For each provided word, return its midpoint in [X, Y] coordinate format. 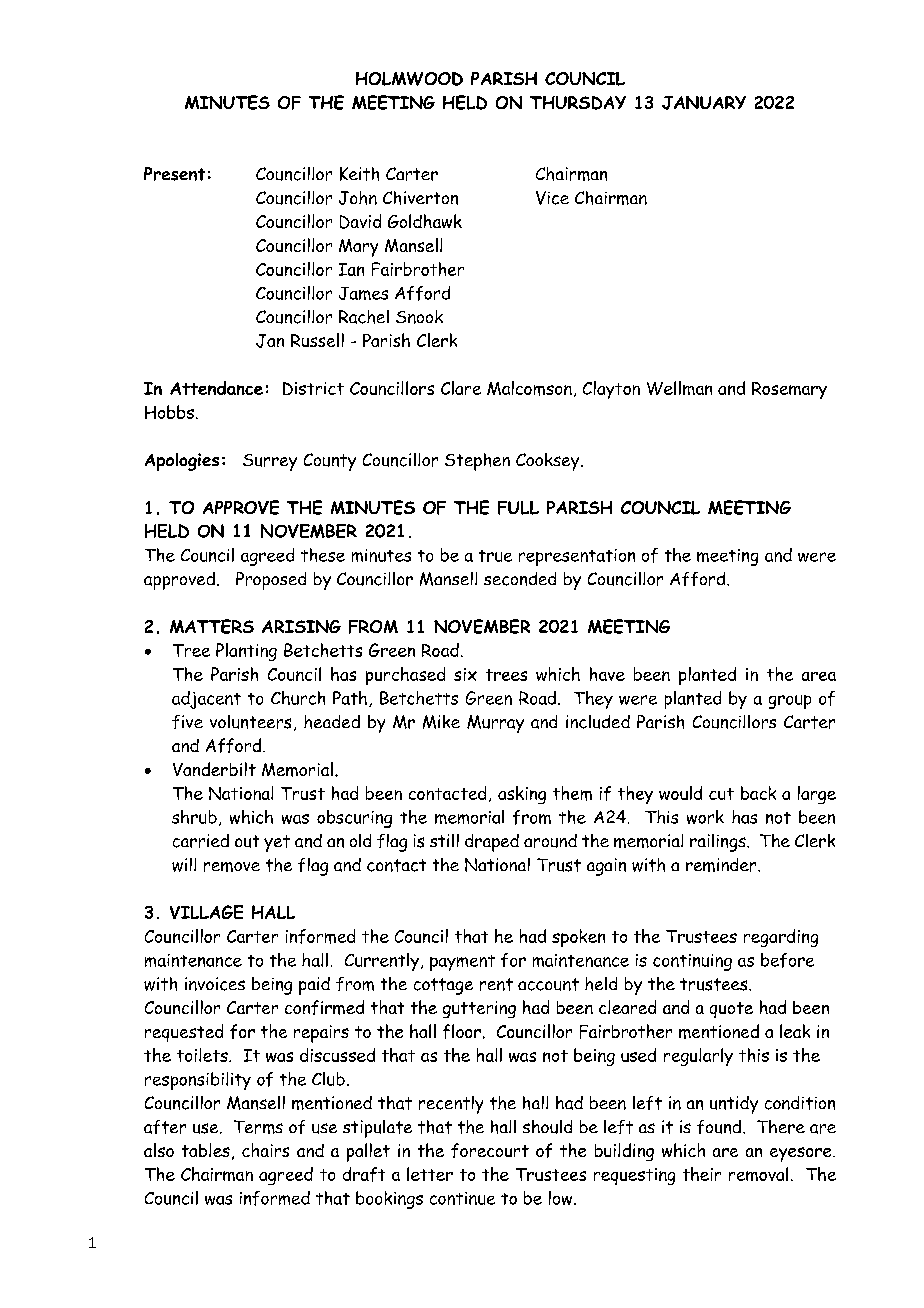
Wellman [679, 388]
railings [719, 843]
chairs [265, 1150]
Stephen [477, 462]
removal [758, 1174]
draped [492, 843]
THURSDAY [578, 103]
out [247, 841]
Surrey [270, 462]
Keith [359, 174]
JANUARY [704, 103]
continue [462, 1198]
